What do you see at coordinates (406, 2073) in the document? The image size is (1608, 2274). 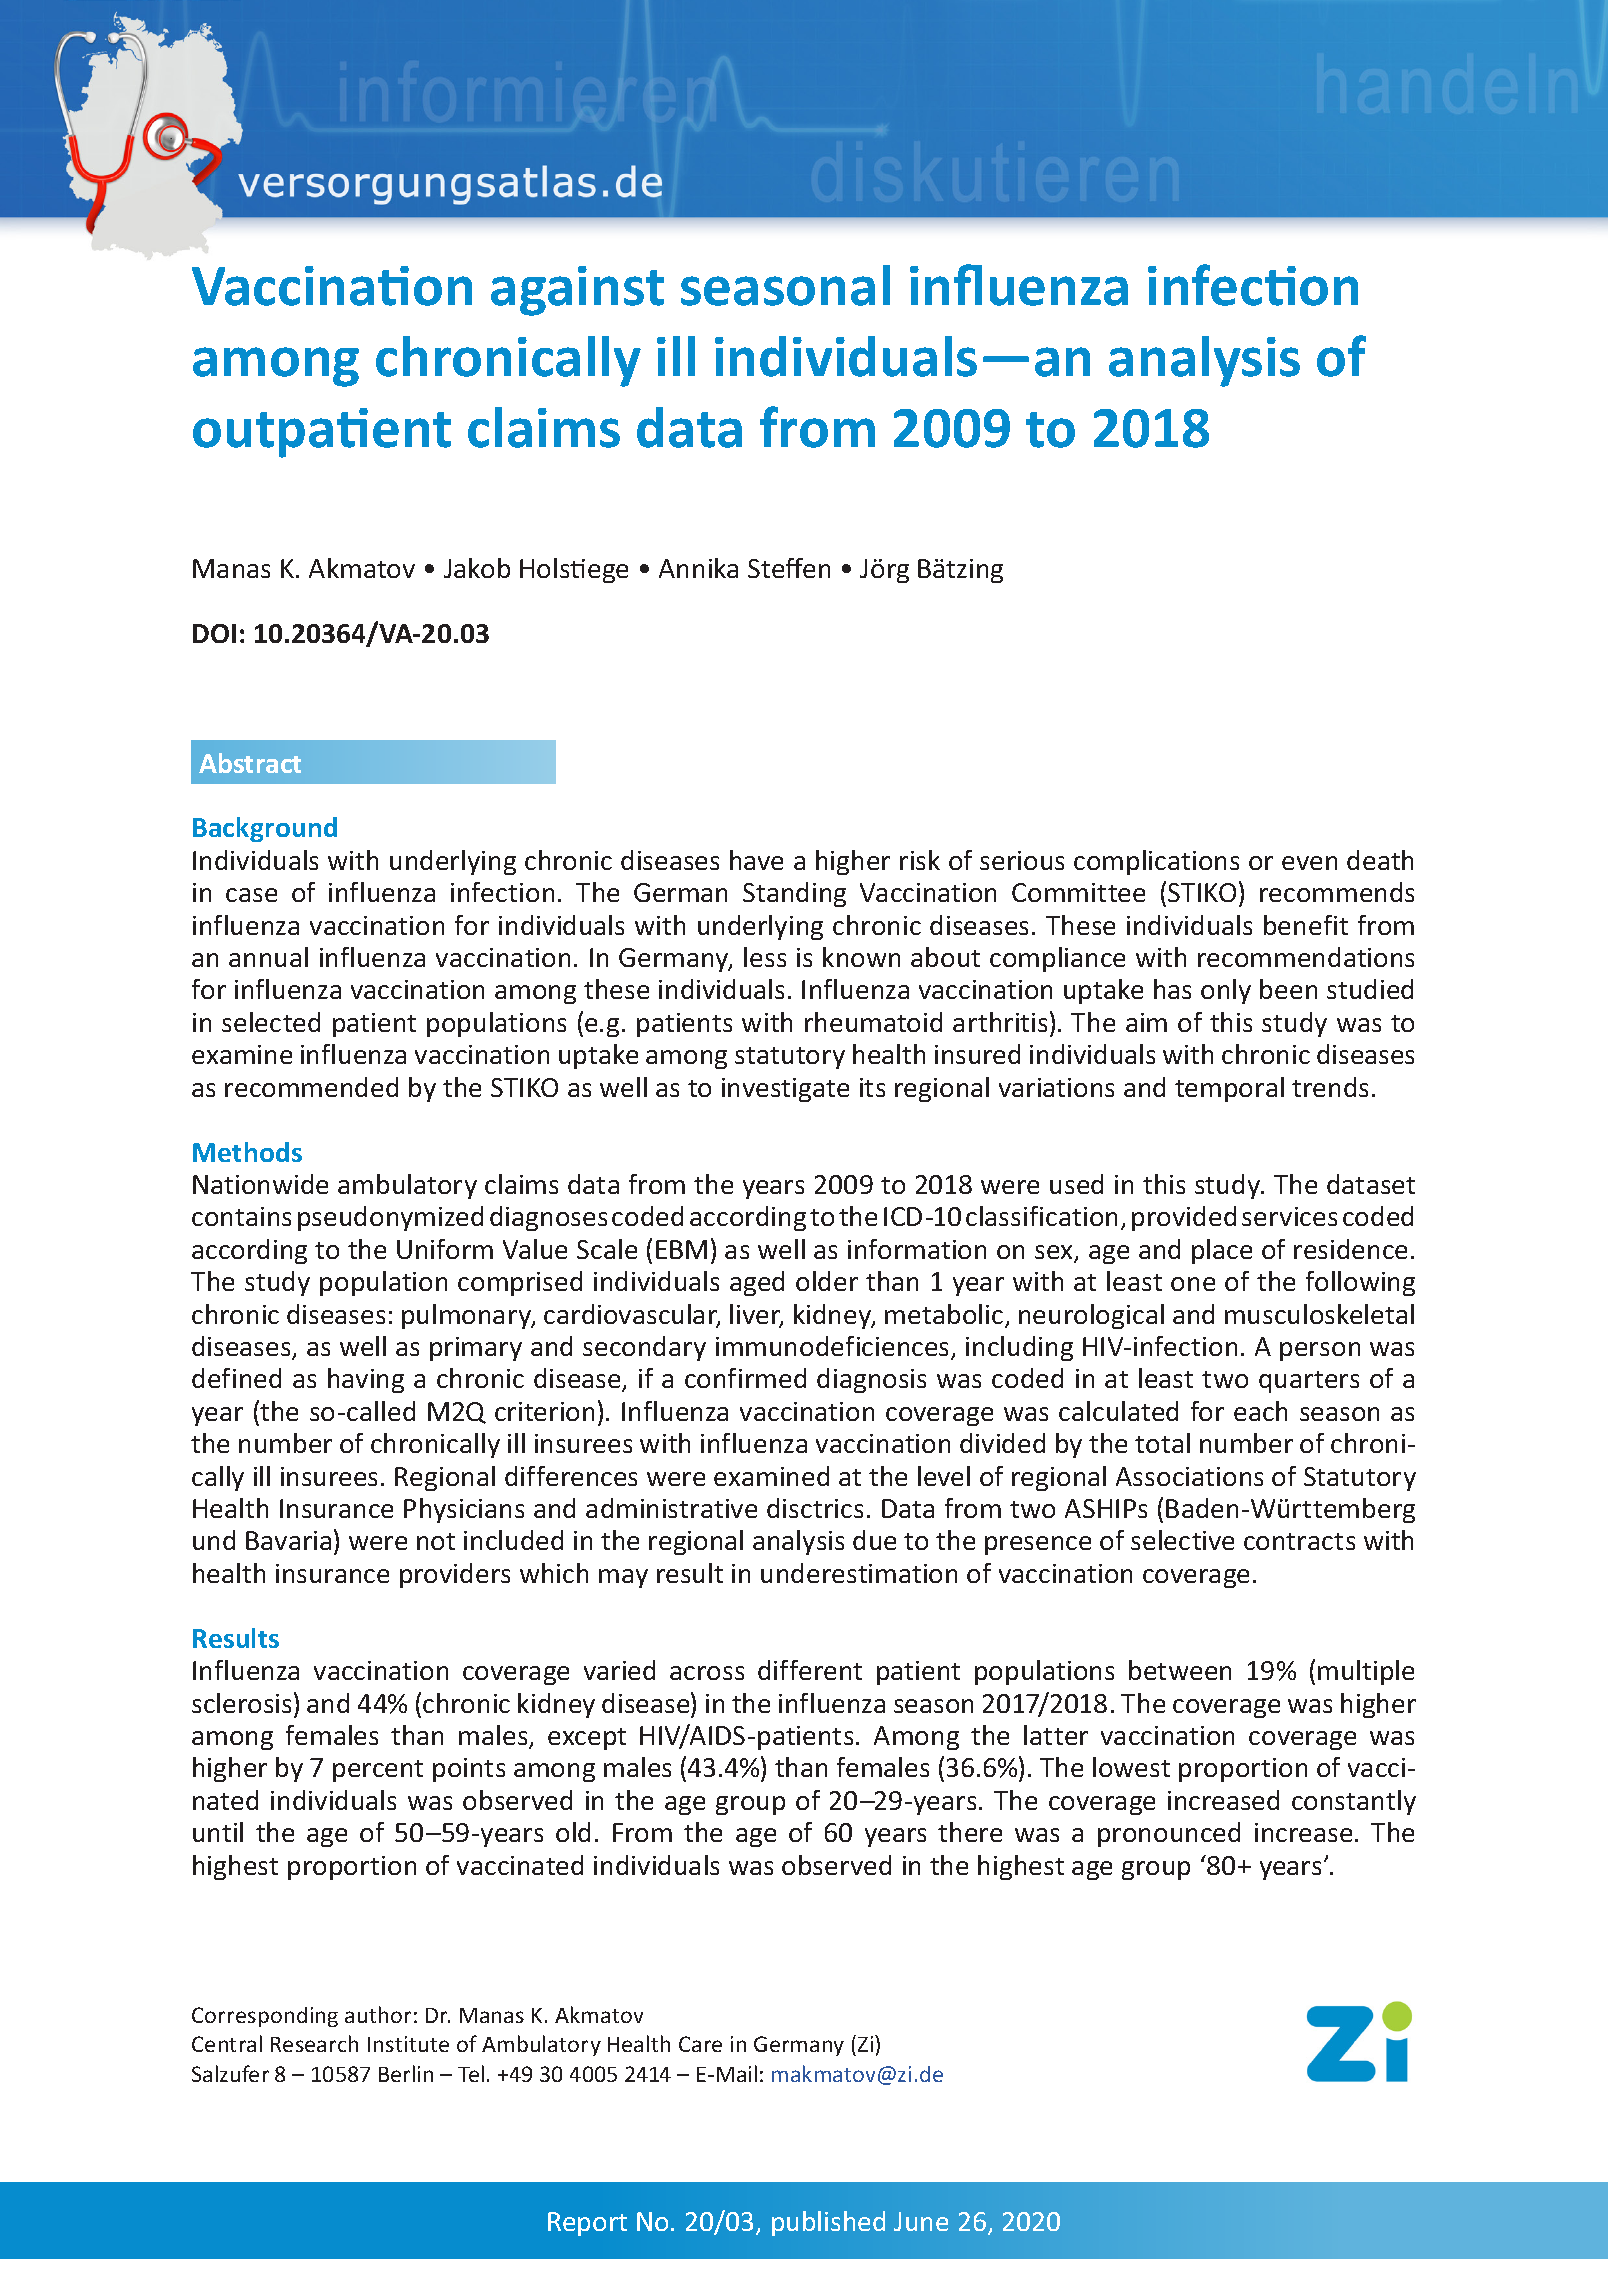 I see `Berlin` at bounding box center [406, 2073].
